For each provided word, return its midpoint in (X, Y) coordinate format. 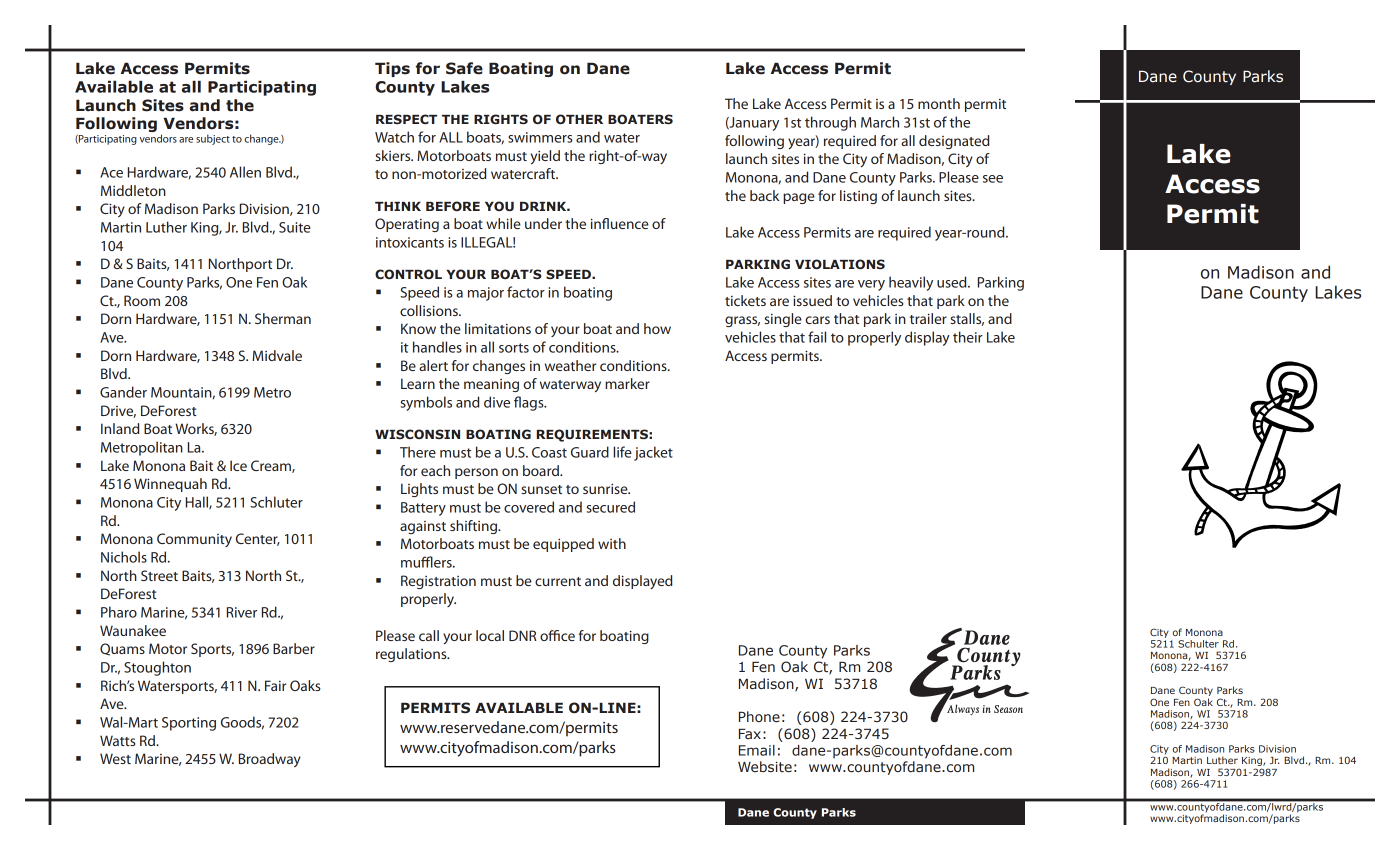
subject (213, 139)
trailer (928, 318)
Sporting (189, 724)
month (939, 103)
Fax (750, 733)
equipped (563, 545)
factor (526, 292)
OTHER (579, 119)
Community (194, 540)
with (612, 543)
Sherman (283, 318)
